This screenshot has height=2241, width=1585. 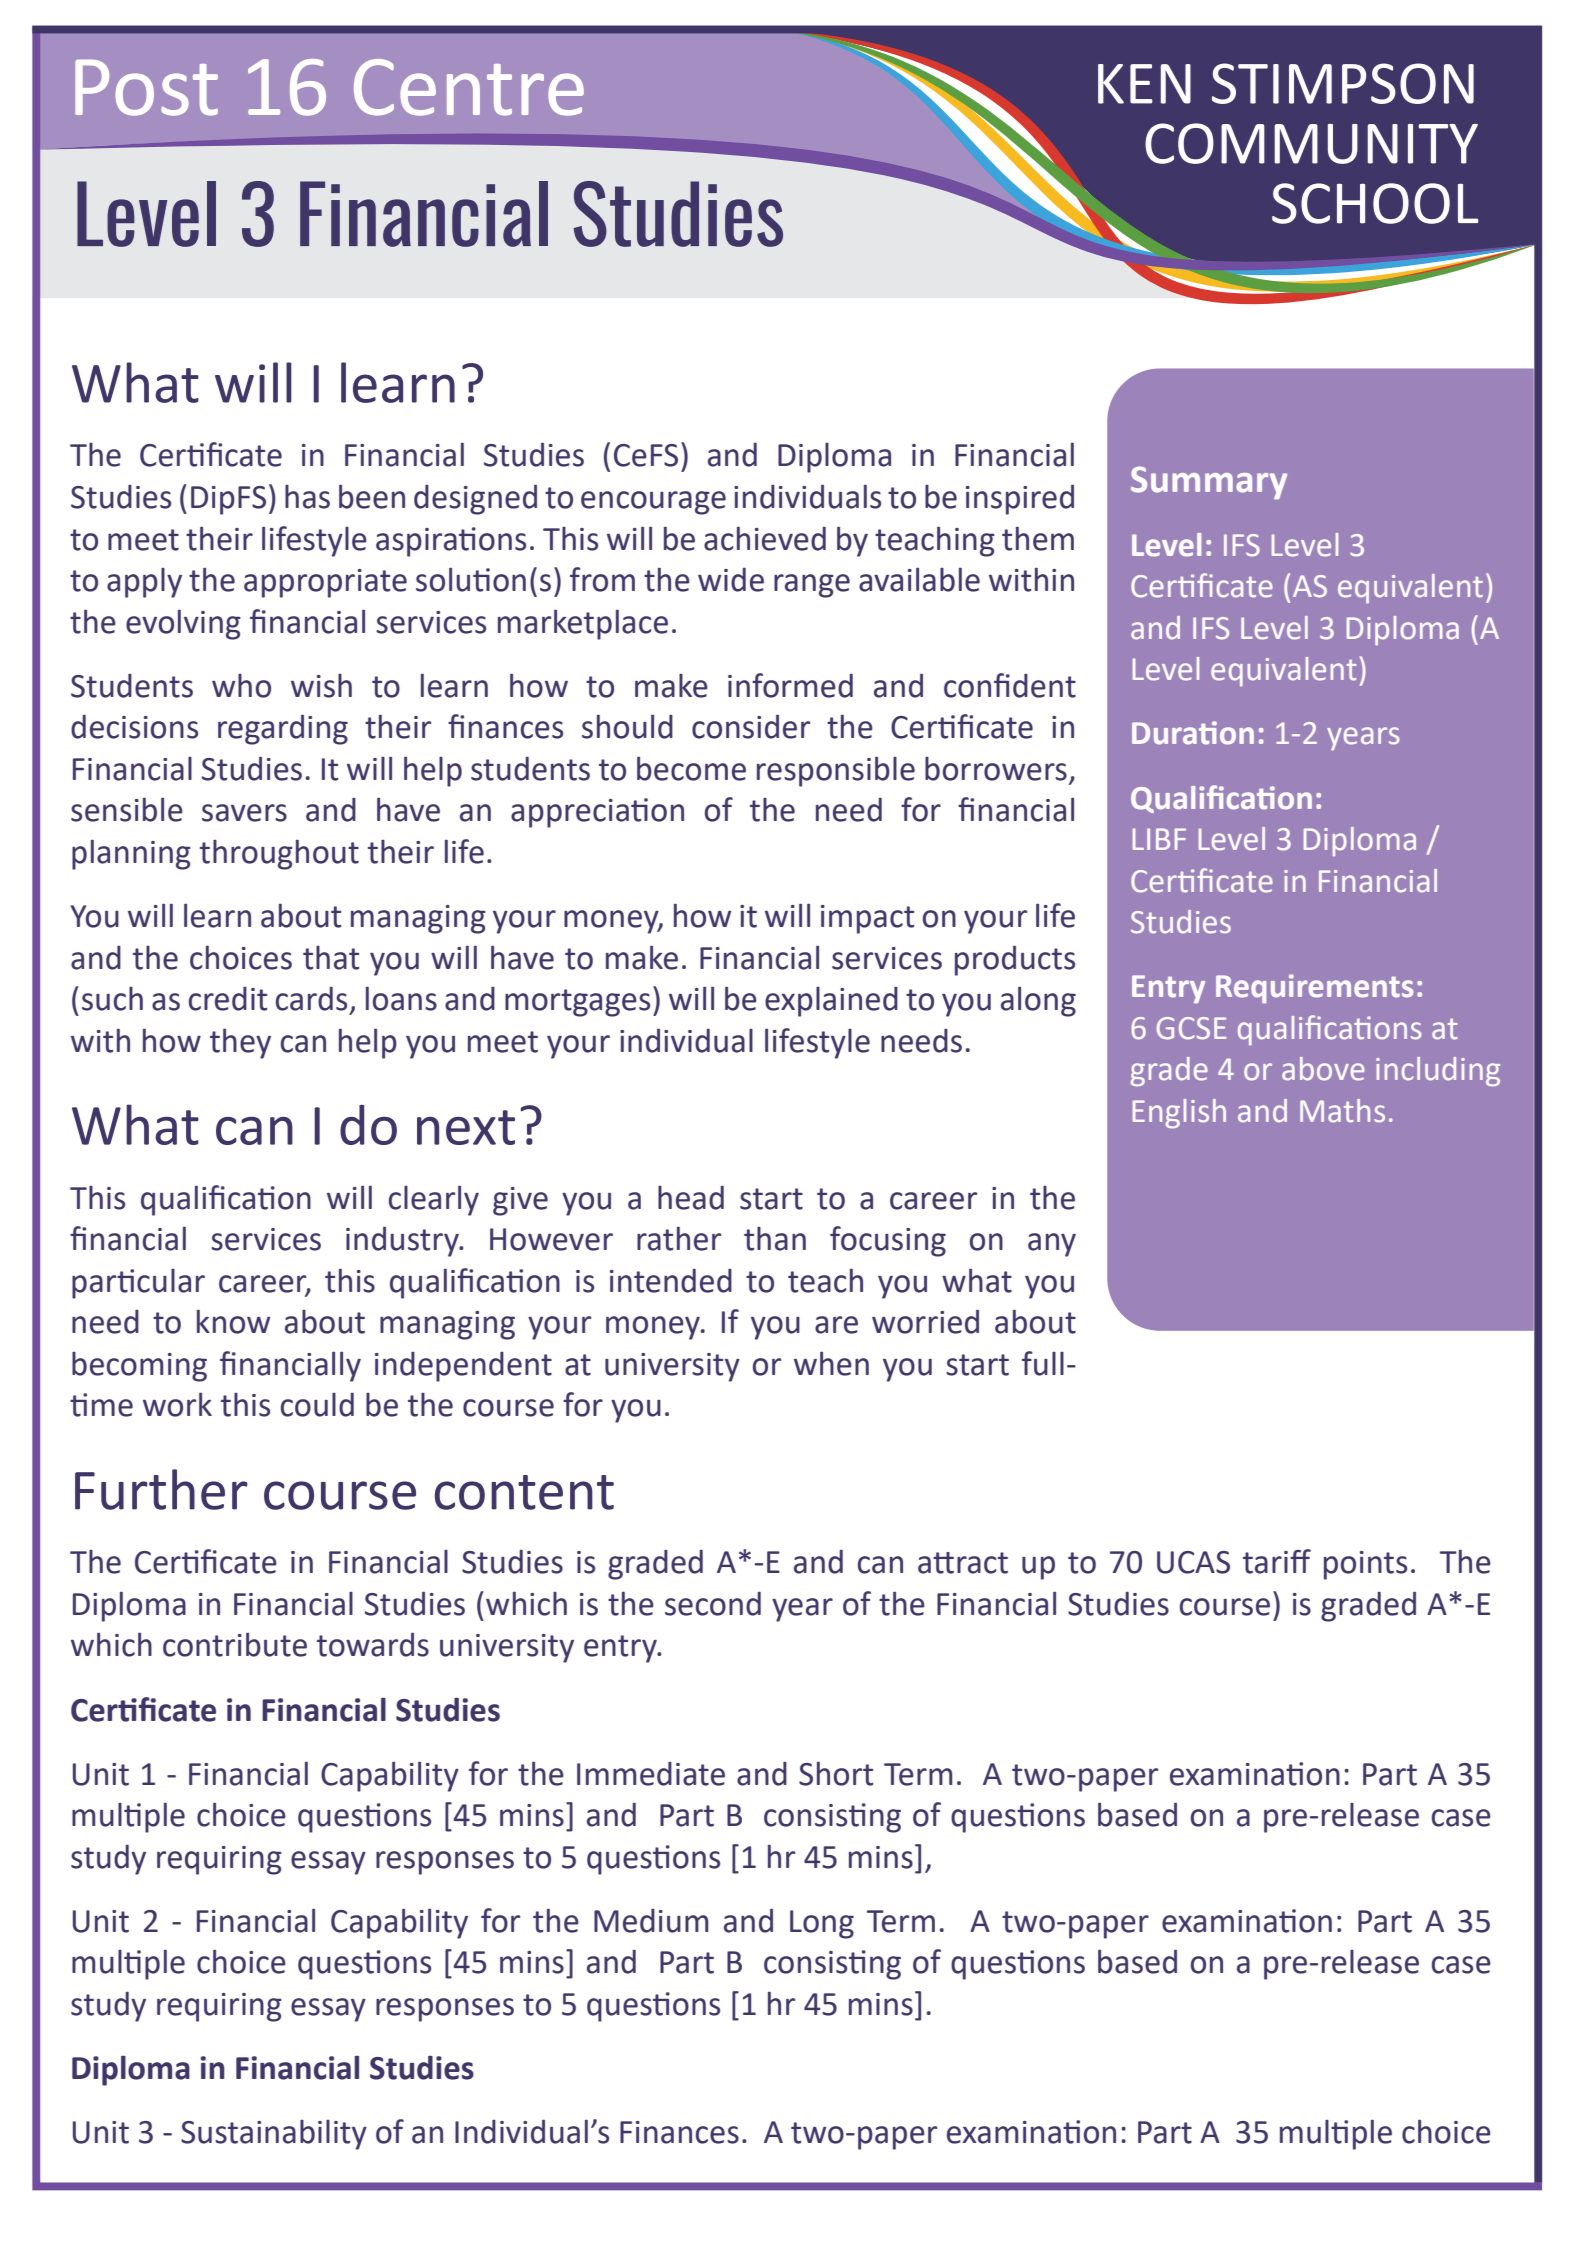 What do you see at coordinates (651, 1921) in the screenshot?
I see `Medium` at bounding box center [651, 1921].
